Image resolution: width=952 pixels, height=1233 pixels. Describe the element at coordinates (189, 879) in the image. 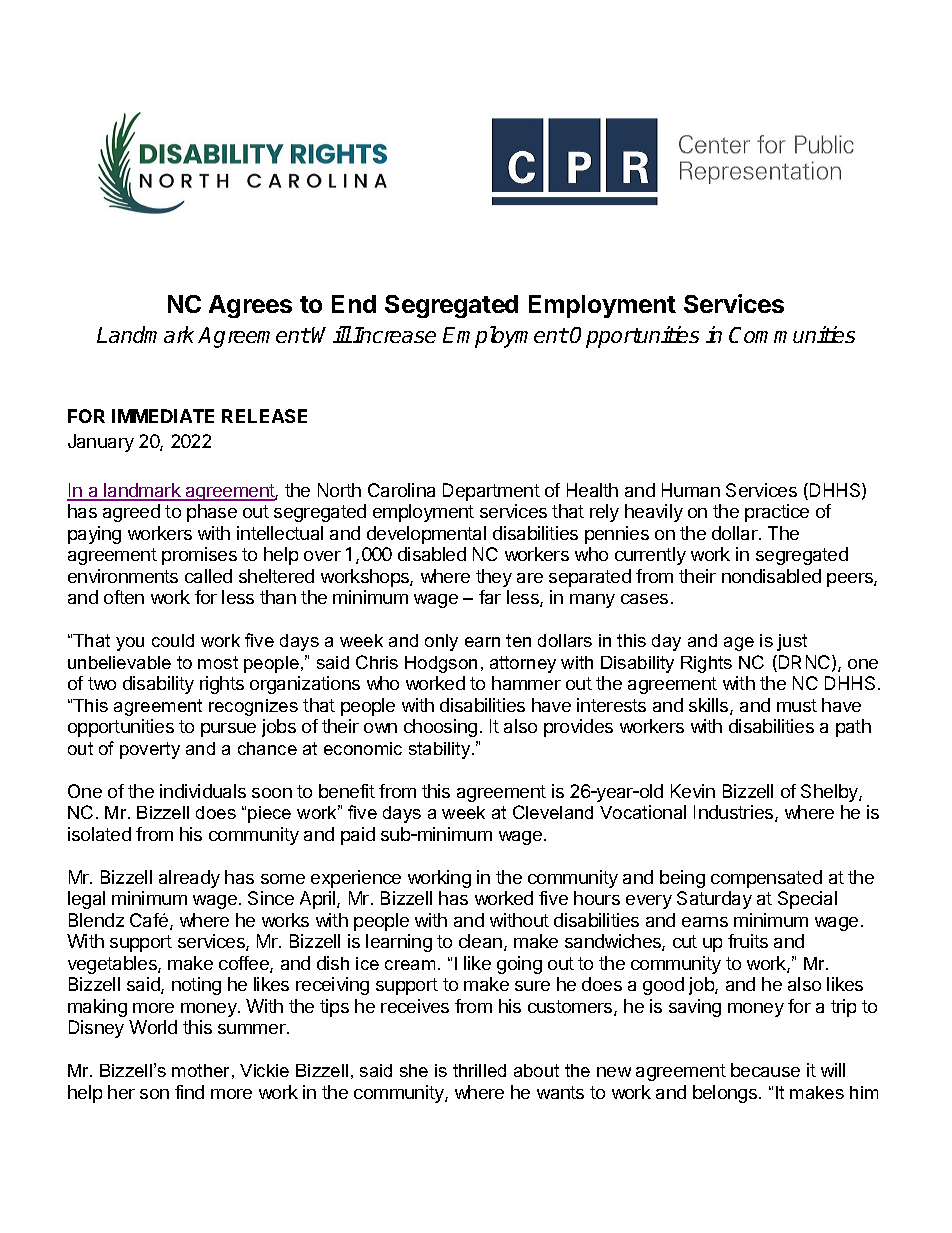

I see `already` at that location.
